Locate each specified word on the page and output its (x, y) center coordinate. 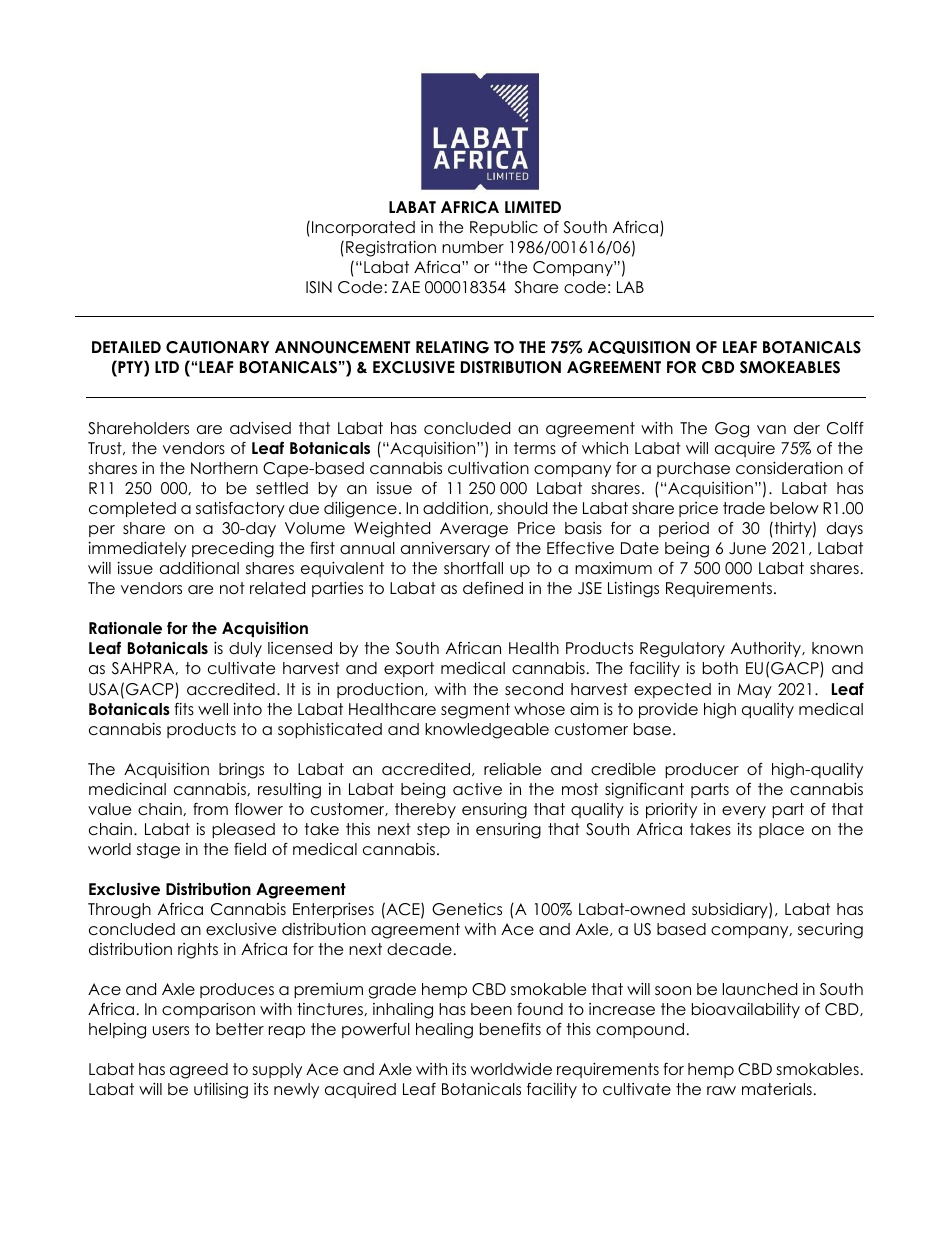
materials (777, 1089)
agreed (199, 1071)
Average (474, 530)
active (477, 789)
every (744, 812)
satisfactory (240, 509)
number (473, 247)
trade (744, 508)
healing (444, 1030)
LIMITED (533, 207)
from (210, 808)
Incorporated (363, 228)
